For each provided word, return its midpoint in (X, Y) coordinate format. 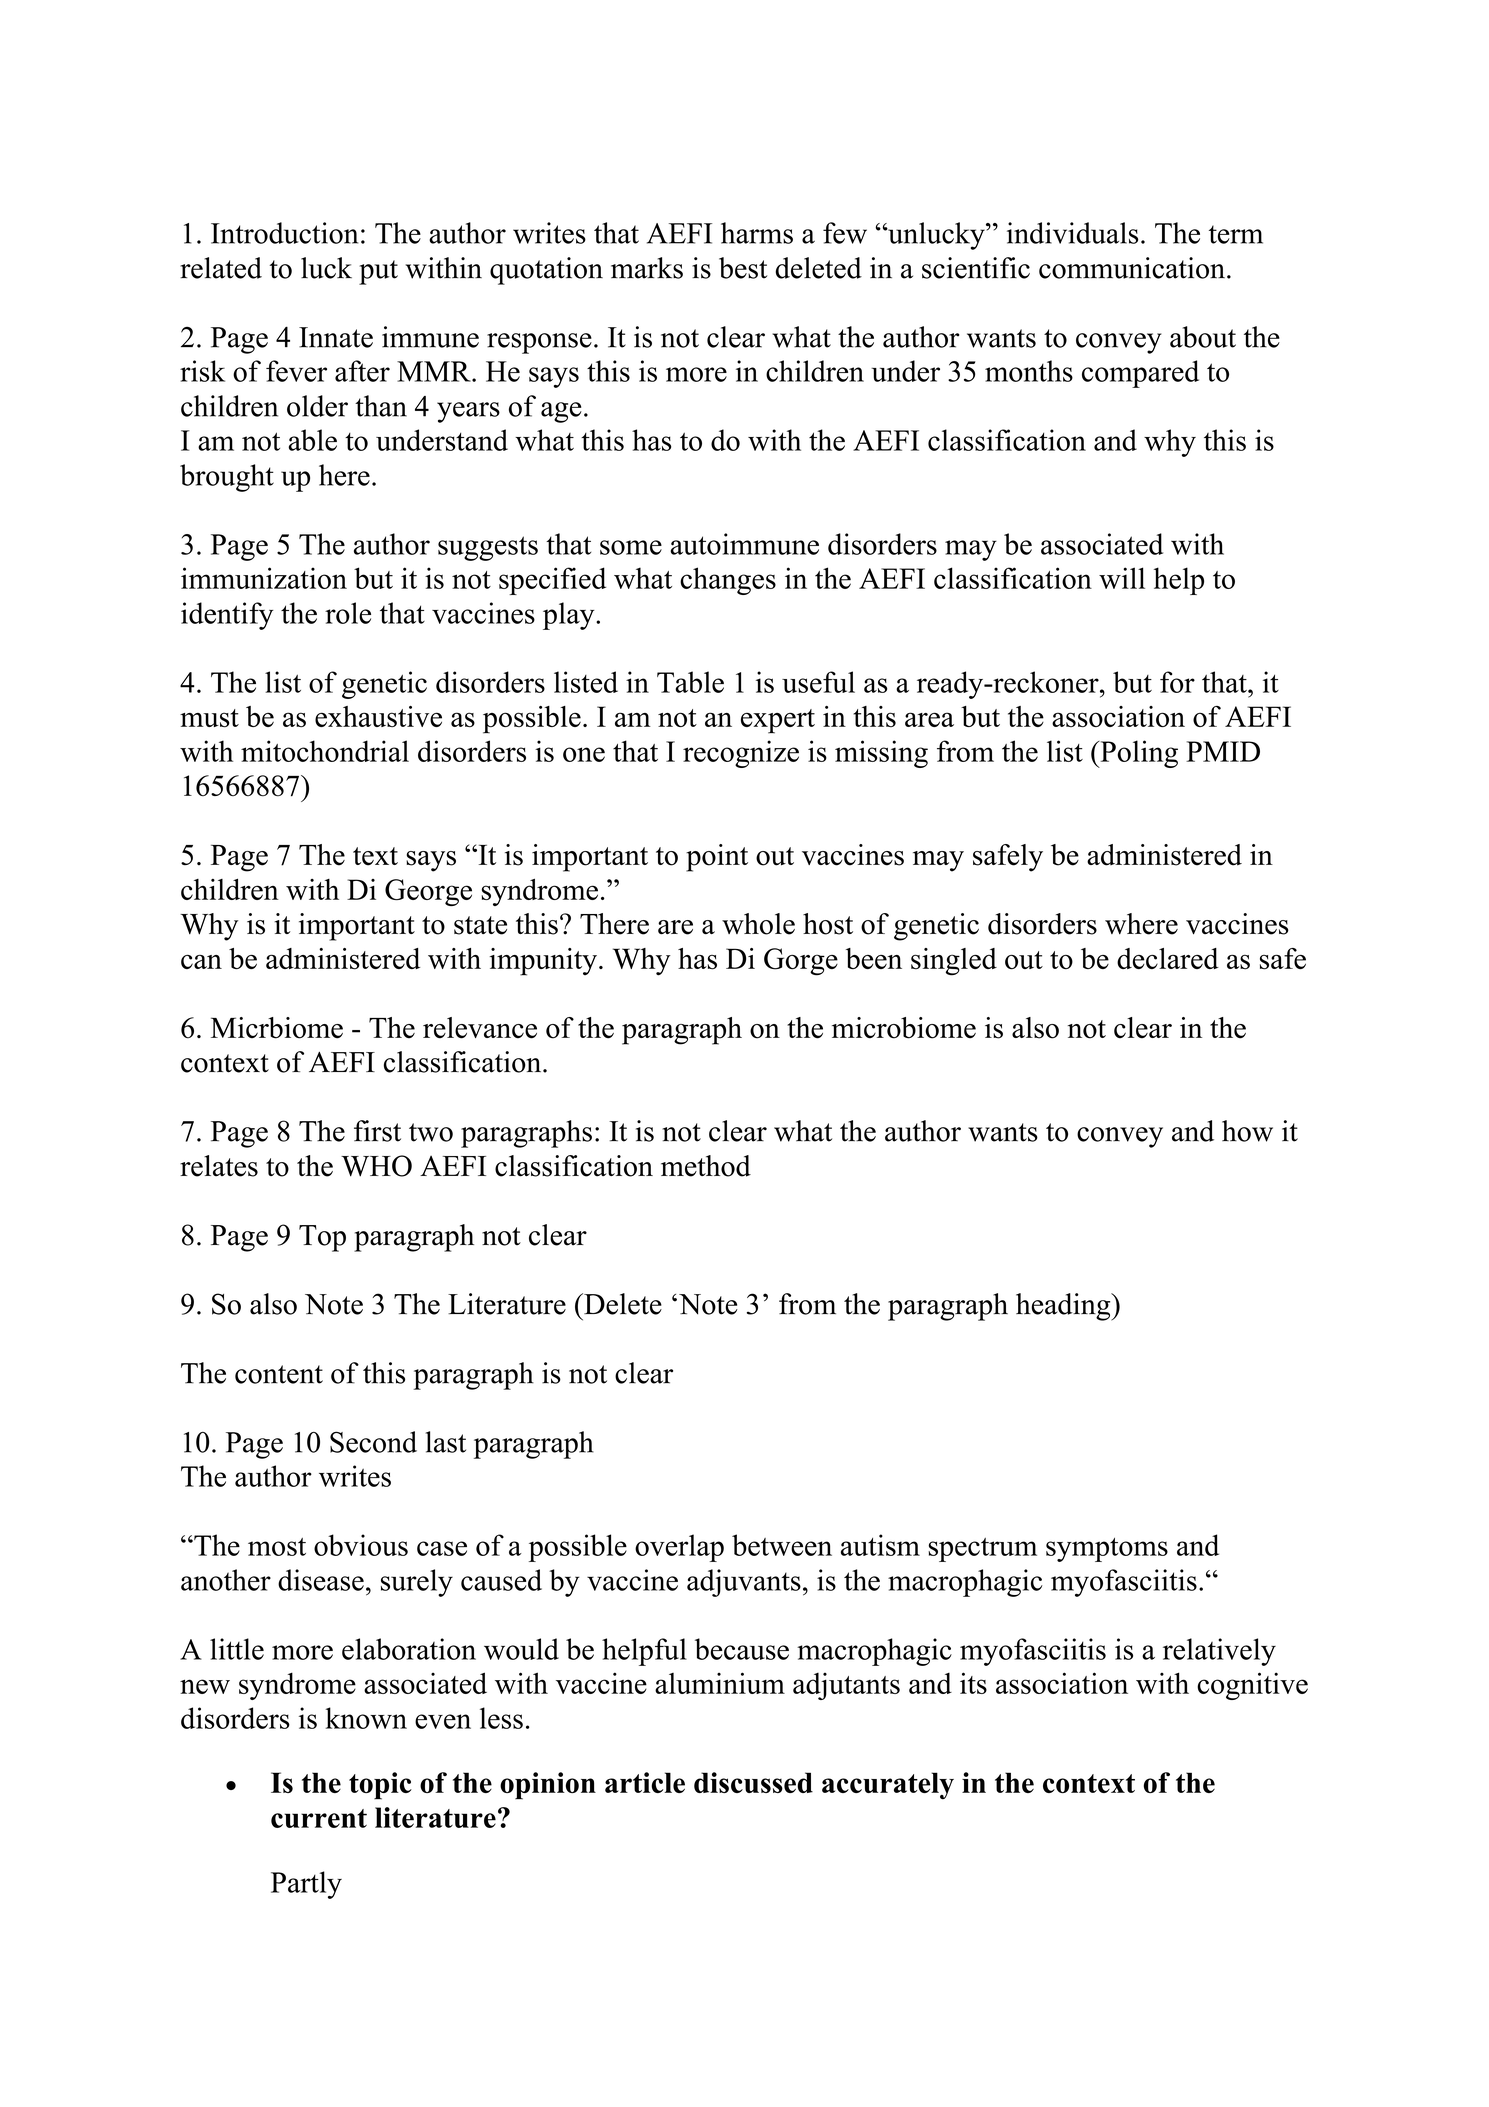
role (348, 613)
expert (778, 721)
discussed (753, 1782)
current (319, 1818)
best (743, 268)
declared (1168, 958)
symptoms (1107, 1550)
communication (1132, 268)
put (378, 272)
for (1177, 682)
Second (373, 1442)
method (706, 1166)
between (782, 1545)
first (377, 1131)
